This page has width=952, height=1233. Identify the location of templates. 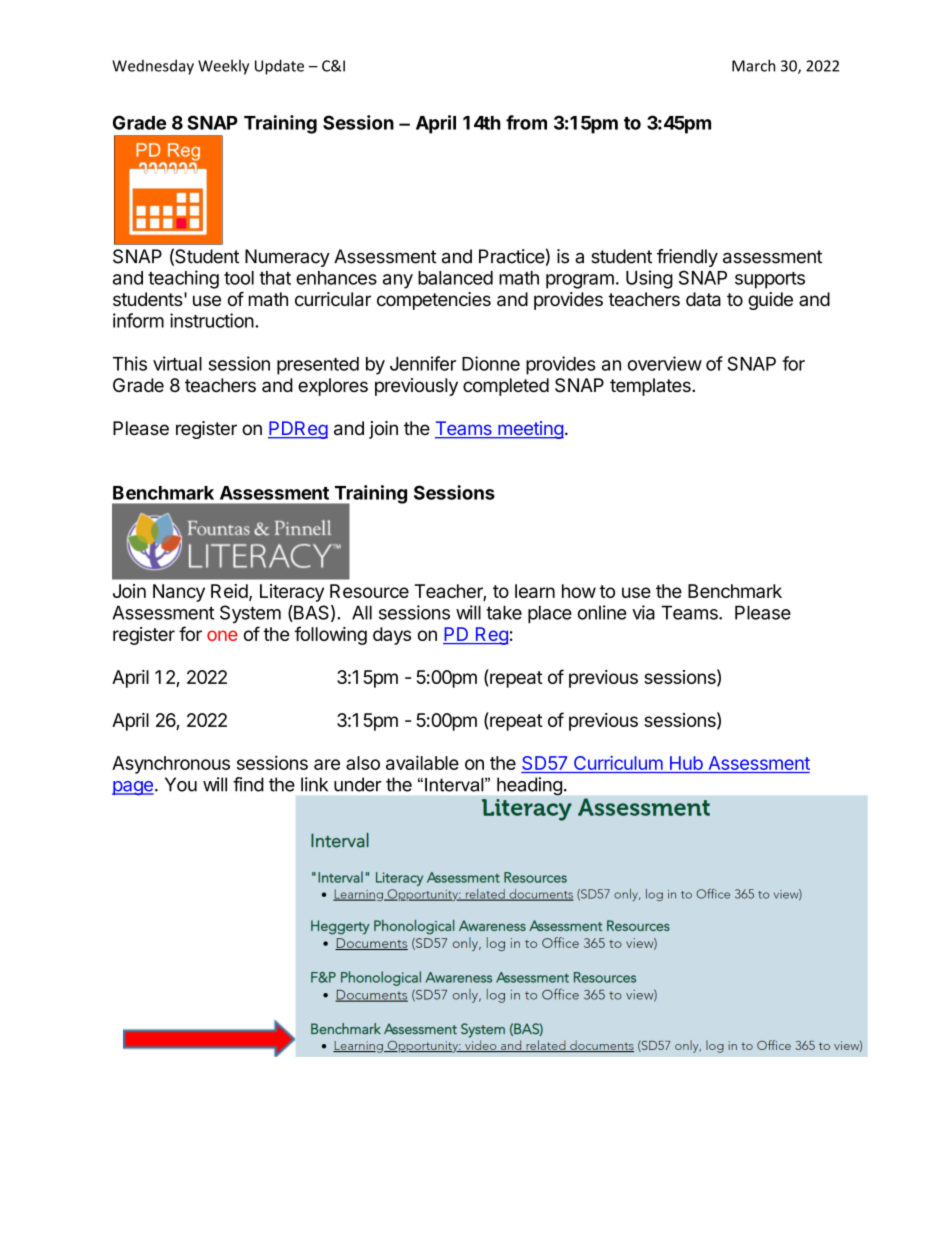
(651, 387).
